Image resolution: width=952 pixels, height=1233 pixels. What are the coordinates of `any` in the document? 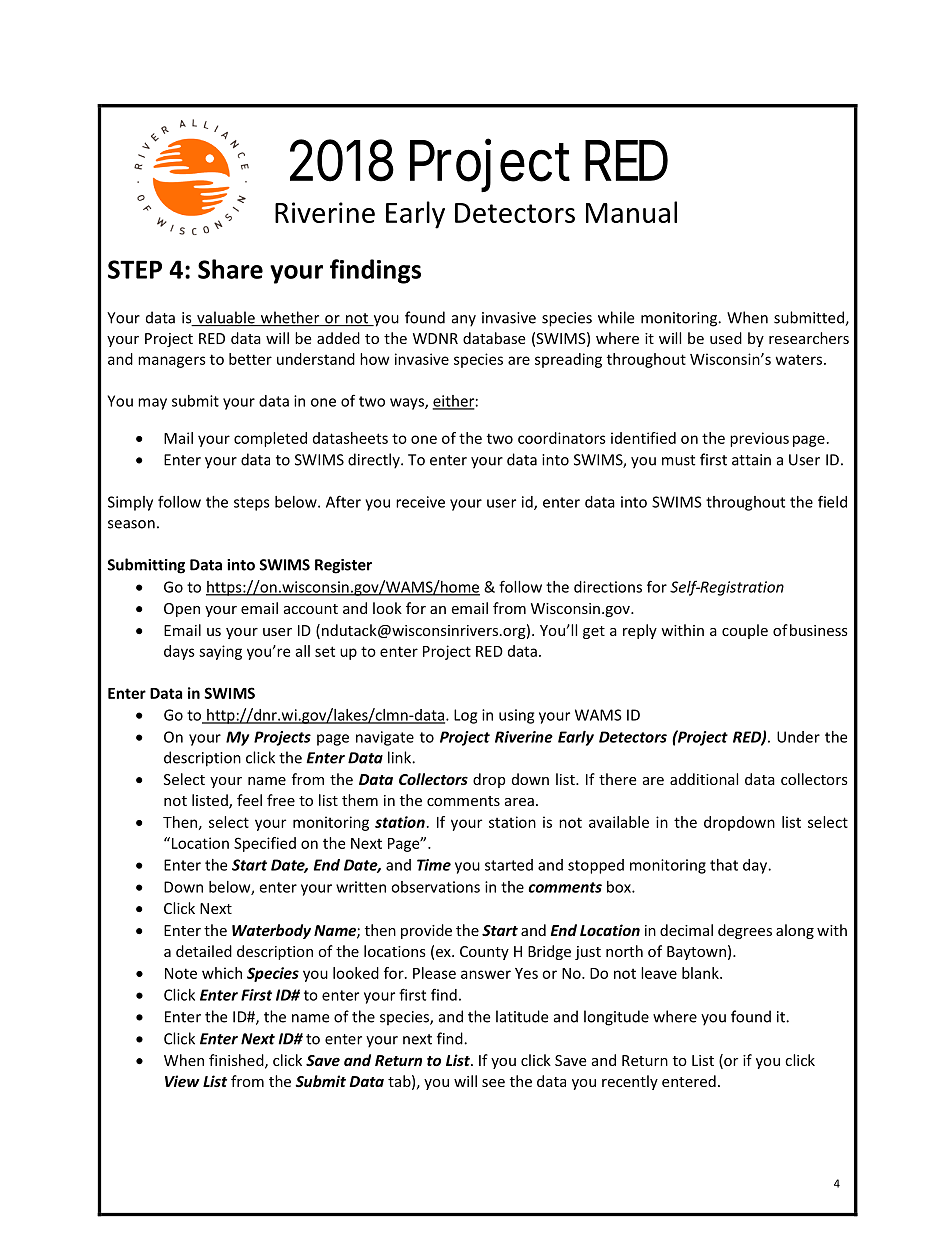 It's located at (464, 321).
